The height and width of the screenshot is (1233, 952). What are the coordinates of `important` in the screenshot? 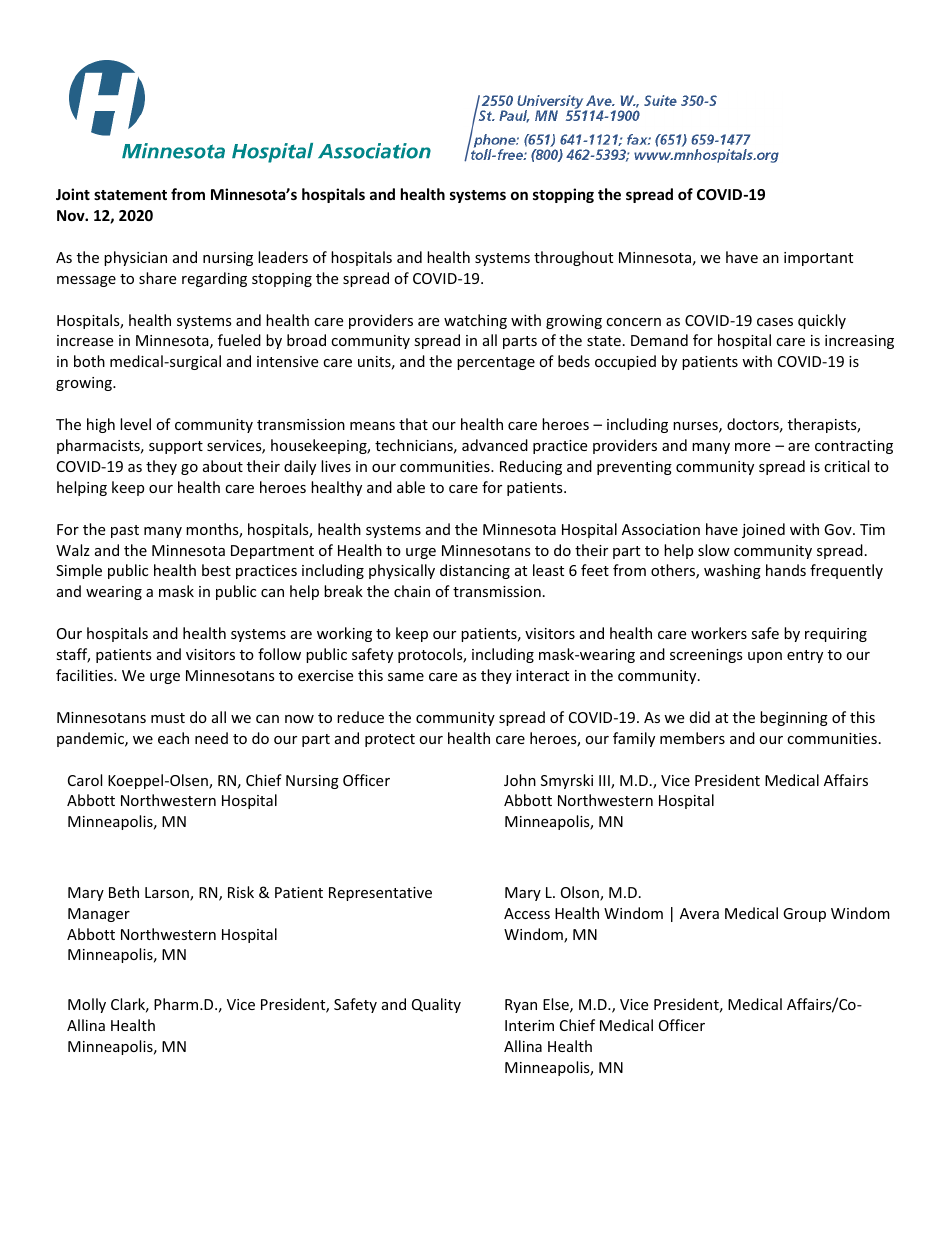 It's located at (818, 259).
